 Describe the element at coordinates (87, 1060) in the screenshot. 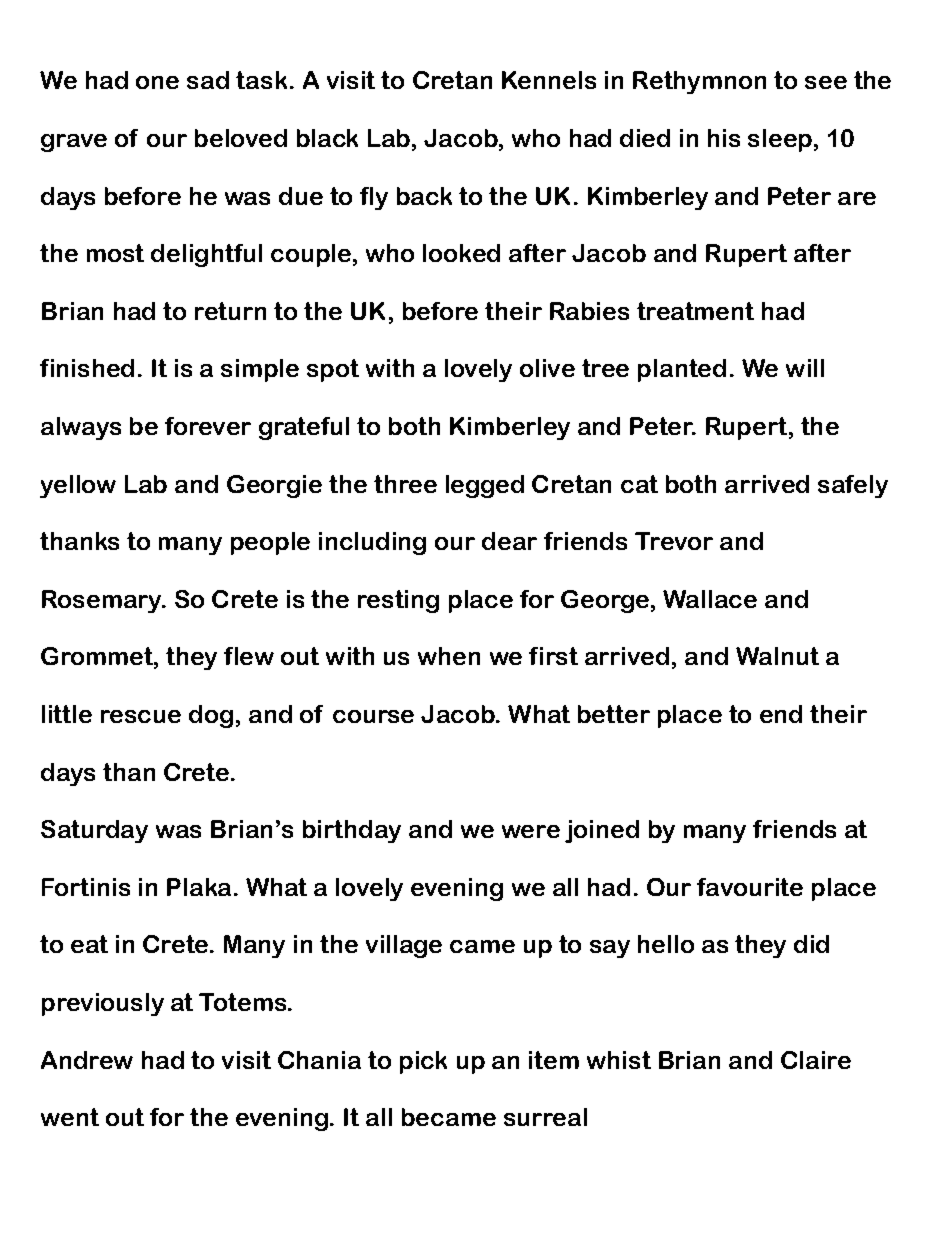

I see `Andrew` at that location.
